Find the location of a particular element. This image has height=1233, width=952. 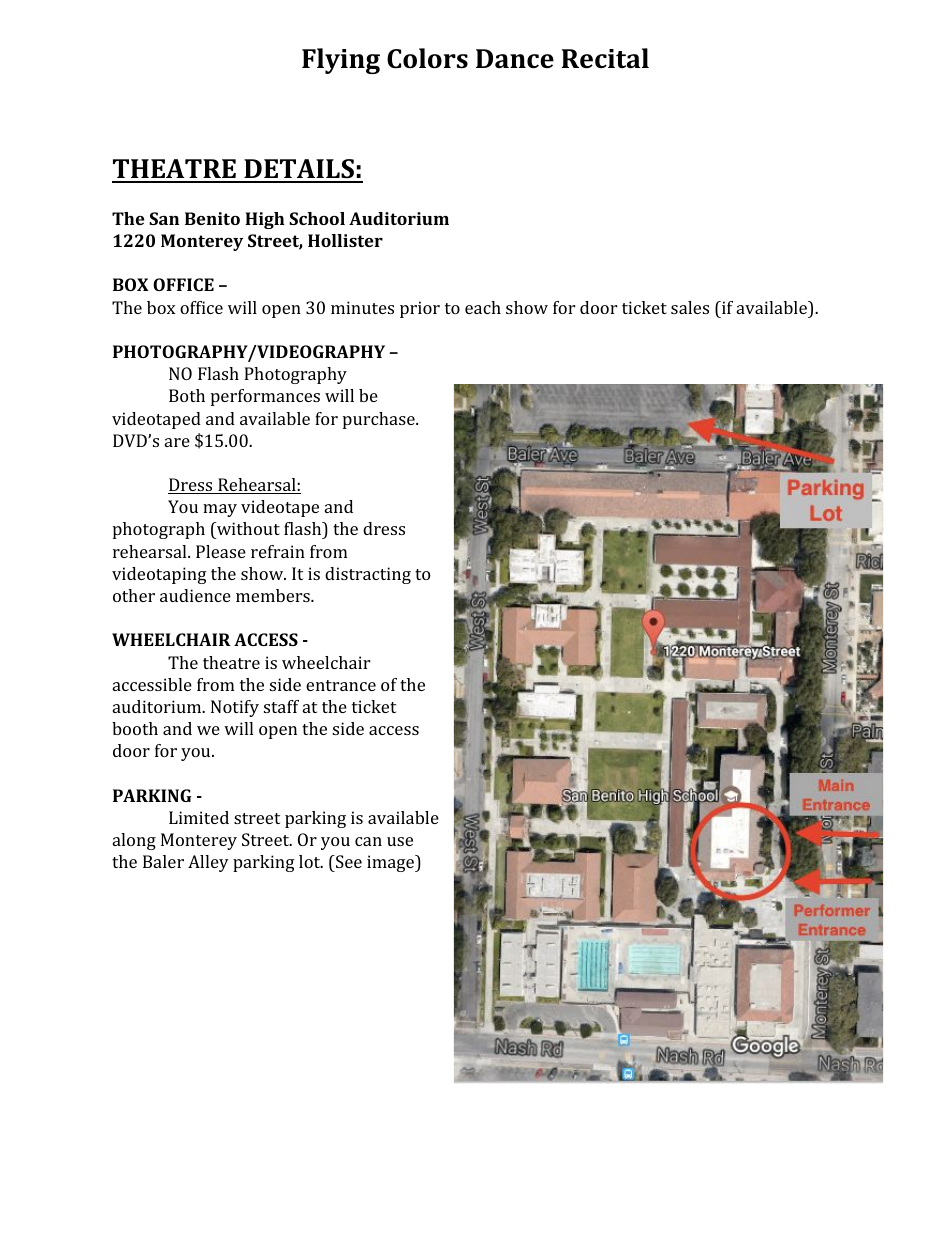

Colors is located at coordinates (427, 58).
